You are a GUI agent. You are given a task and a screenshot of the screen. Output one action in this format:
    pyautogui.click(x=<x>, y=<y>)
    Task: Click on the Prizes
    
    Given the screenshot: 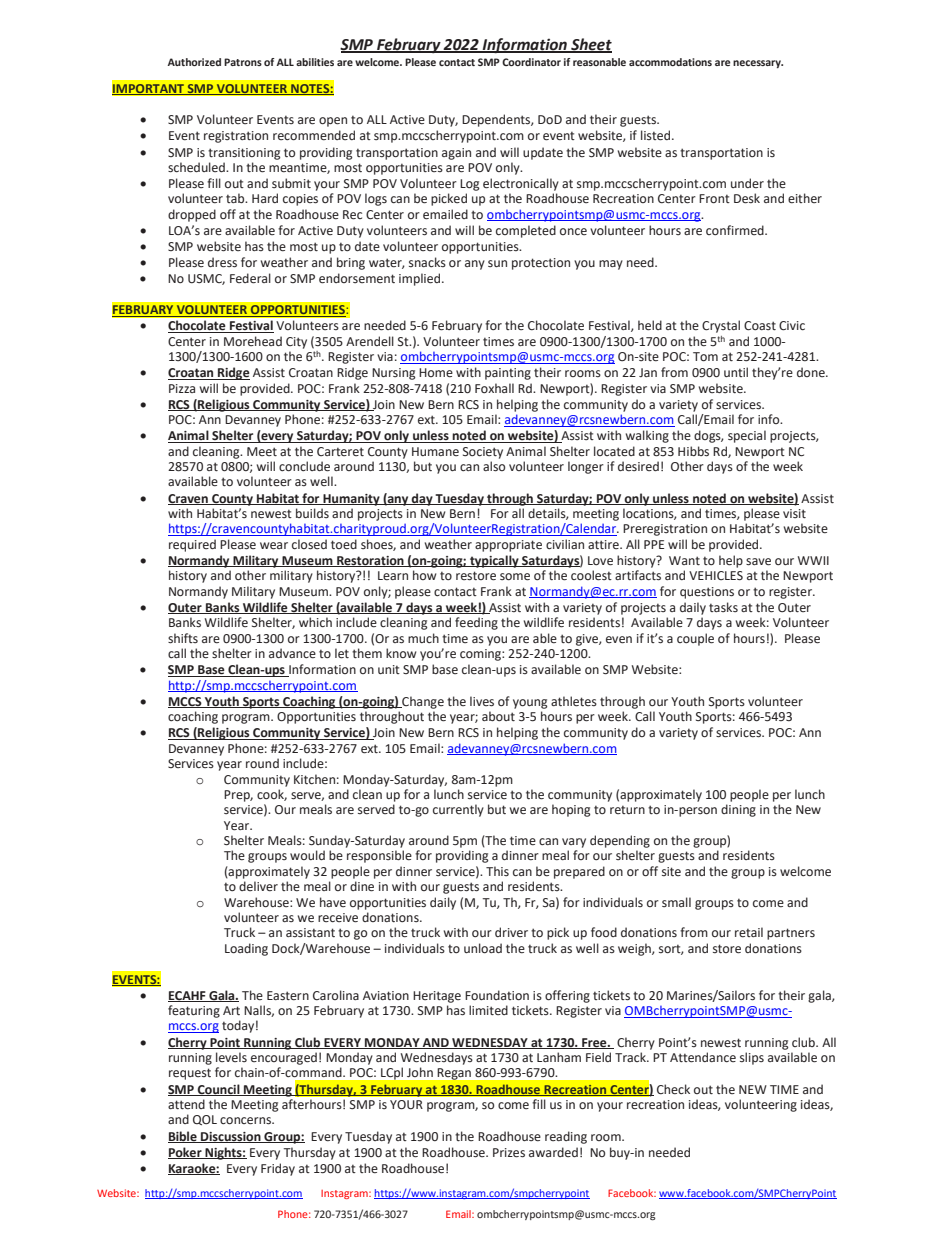 What is the action you would take?
    pyautogui.click(x=509, y=1153)
